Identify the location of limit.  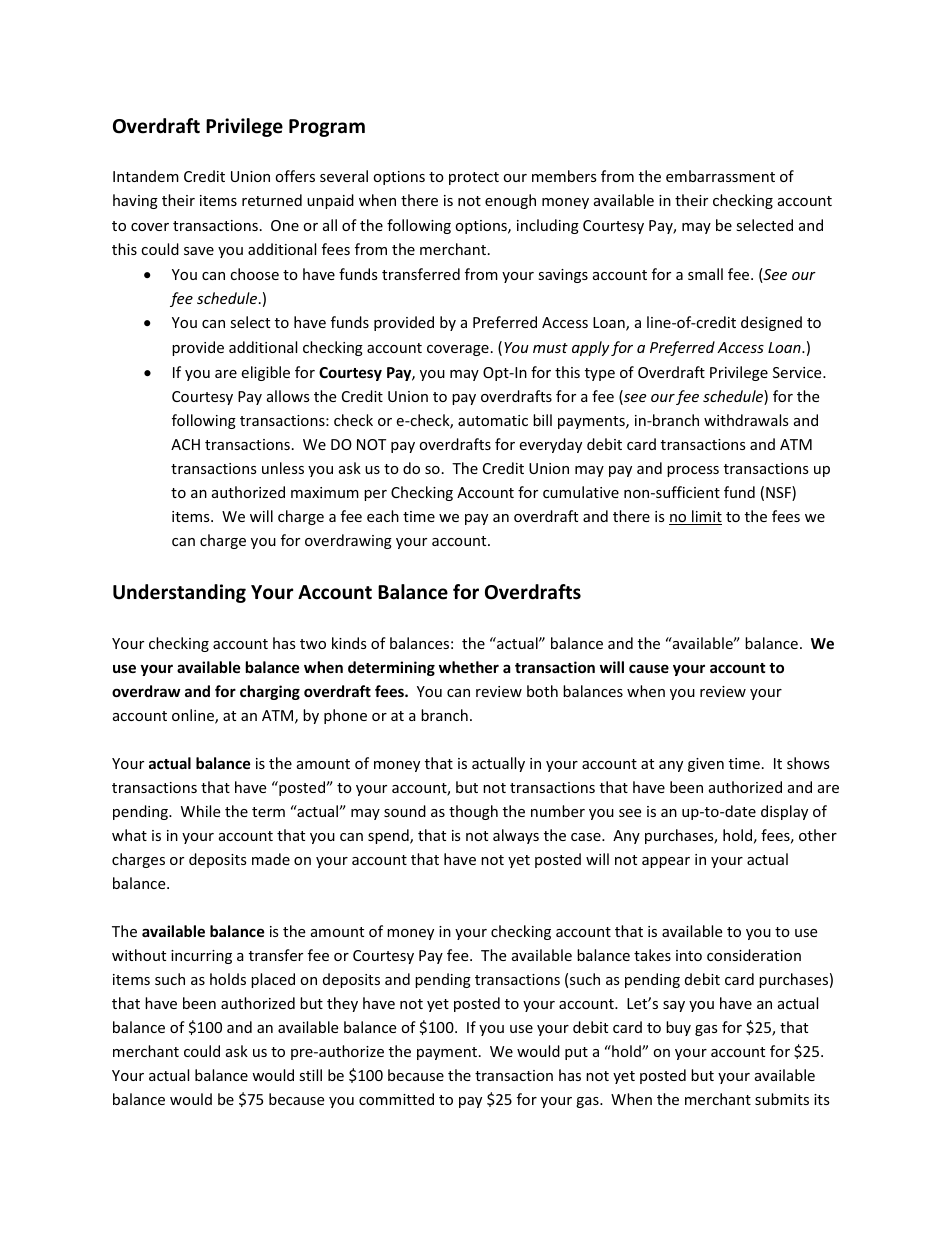
(706, 517).
